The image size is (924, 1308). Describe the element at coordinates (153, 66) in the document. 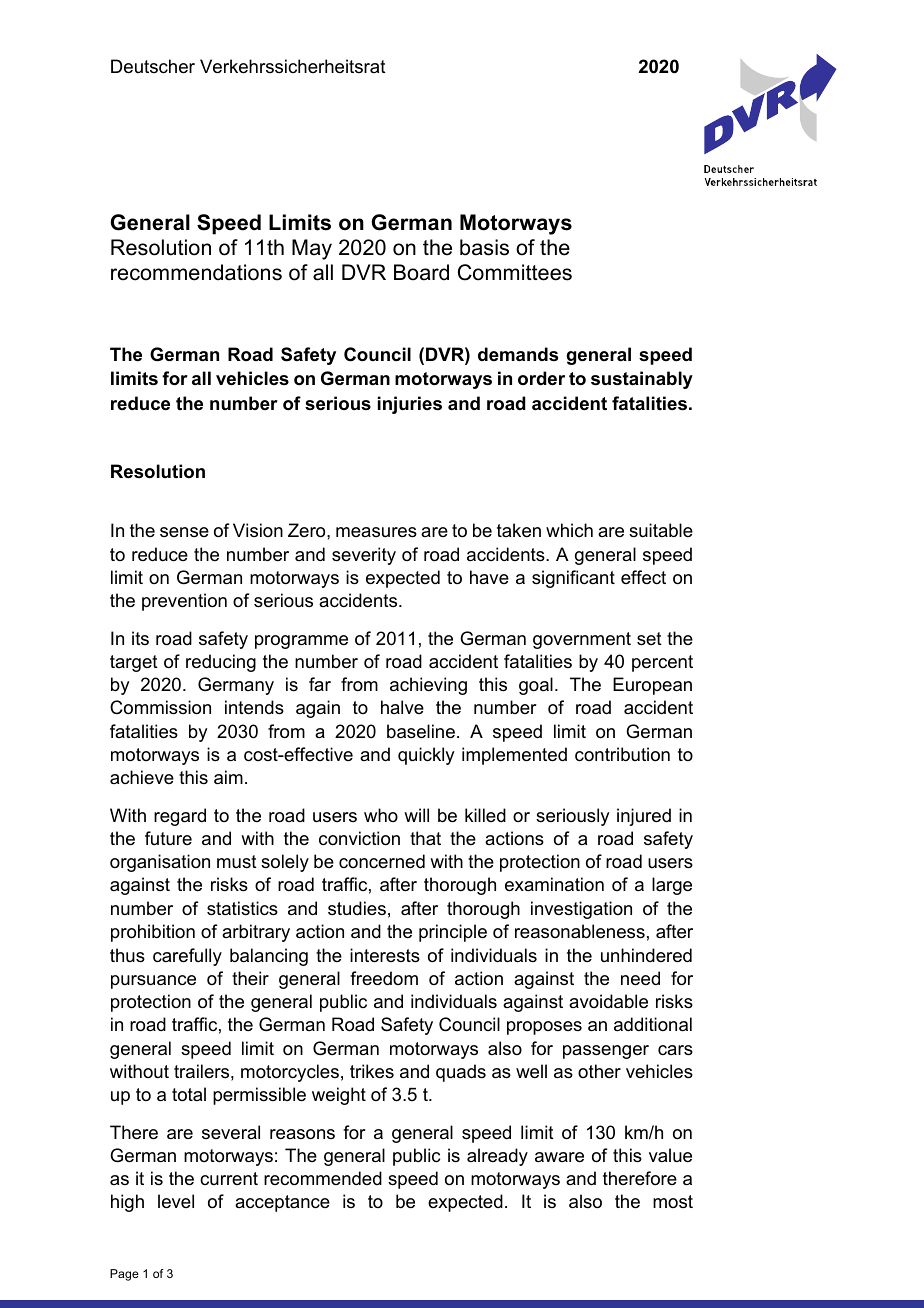

I see `Deutscher` at that location.
